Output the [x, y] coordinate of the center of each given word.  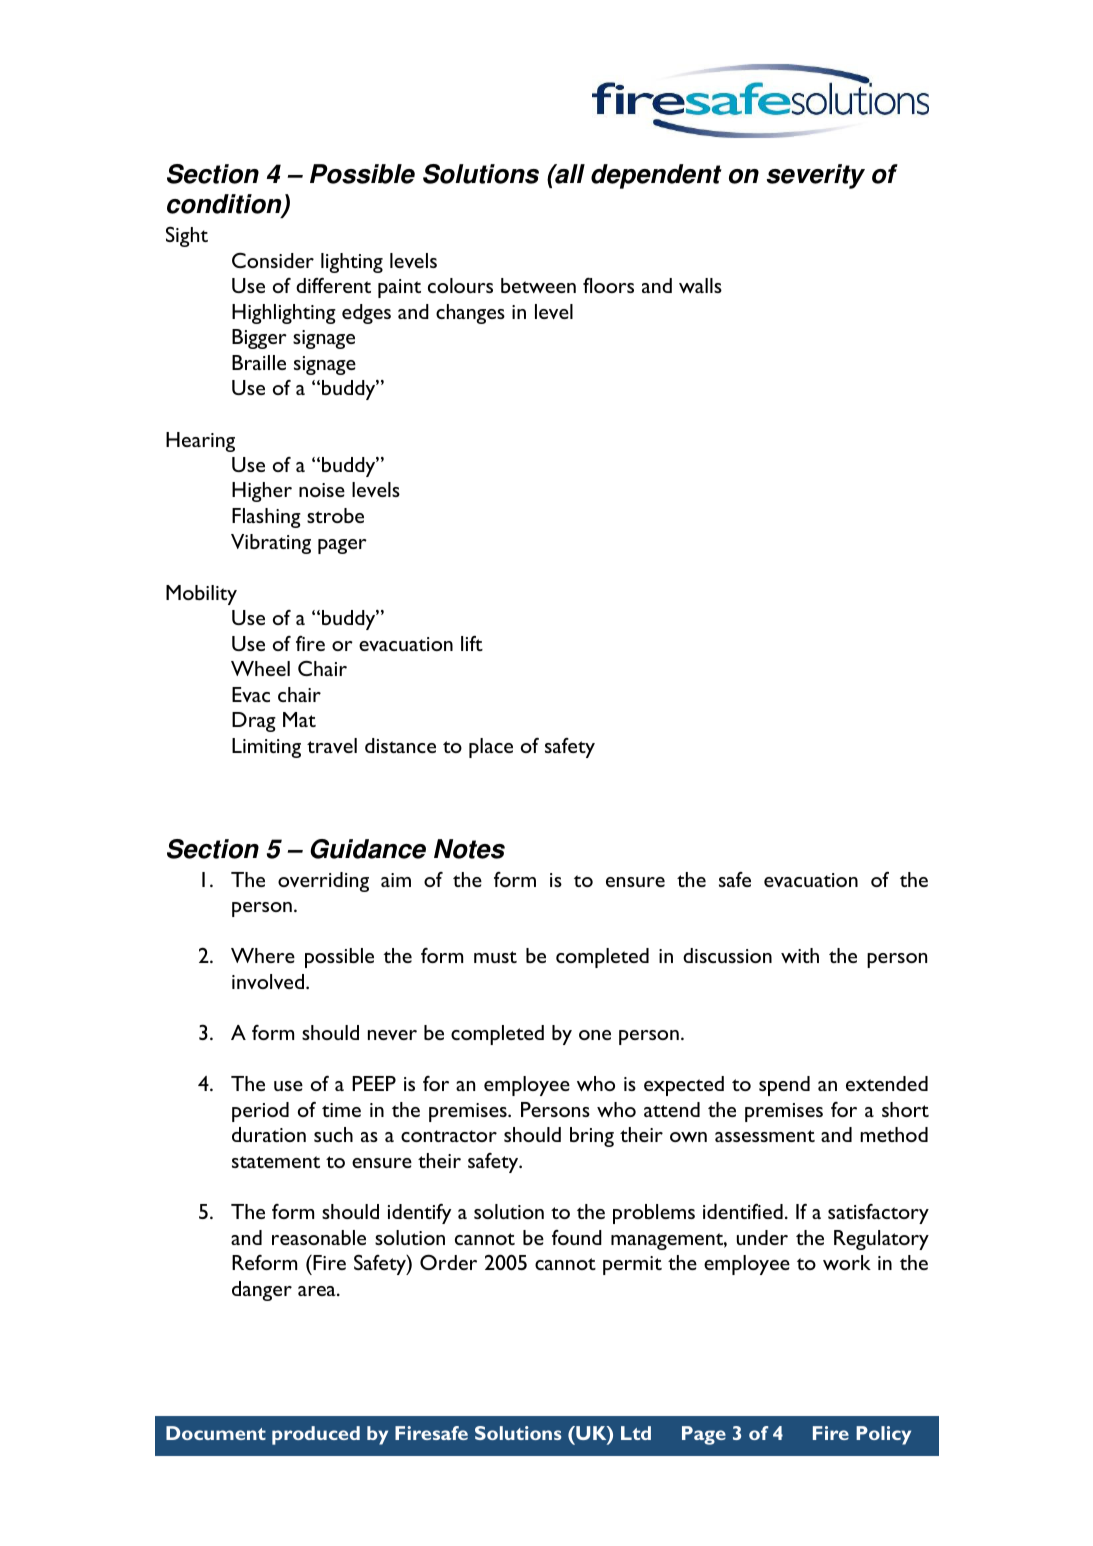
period [260, 1112]
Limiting [266, 748]
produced [316, 1435]
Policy [883, 1435]
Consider [273, 260]
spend [784, 1086]
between [538, 285]
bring [592, 1137]
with [800, 955]
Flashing [266, 518]
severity [816, 176]
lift [472, 643]
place [491, 748]
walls [700, 285]
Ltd [636, 1433]
